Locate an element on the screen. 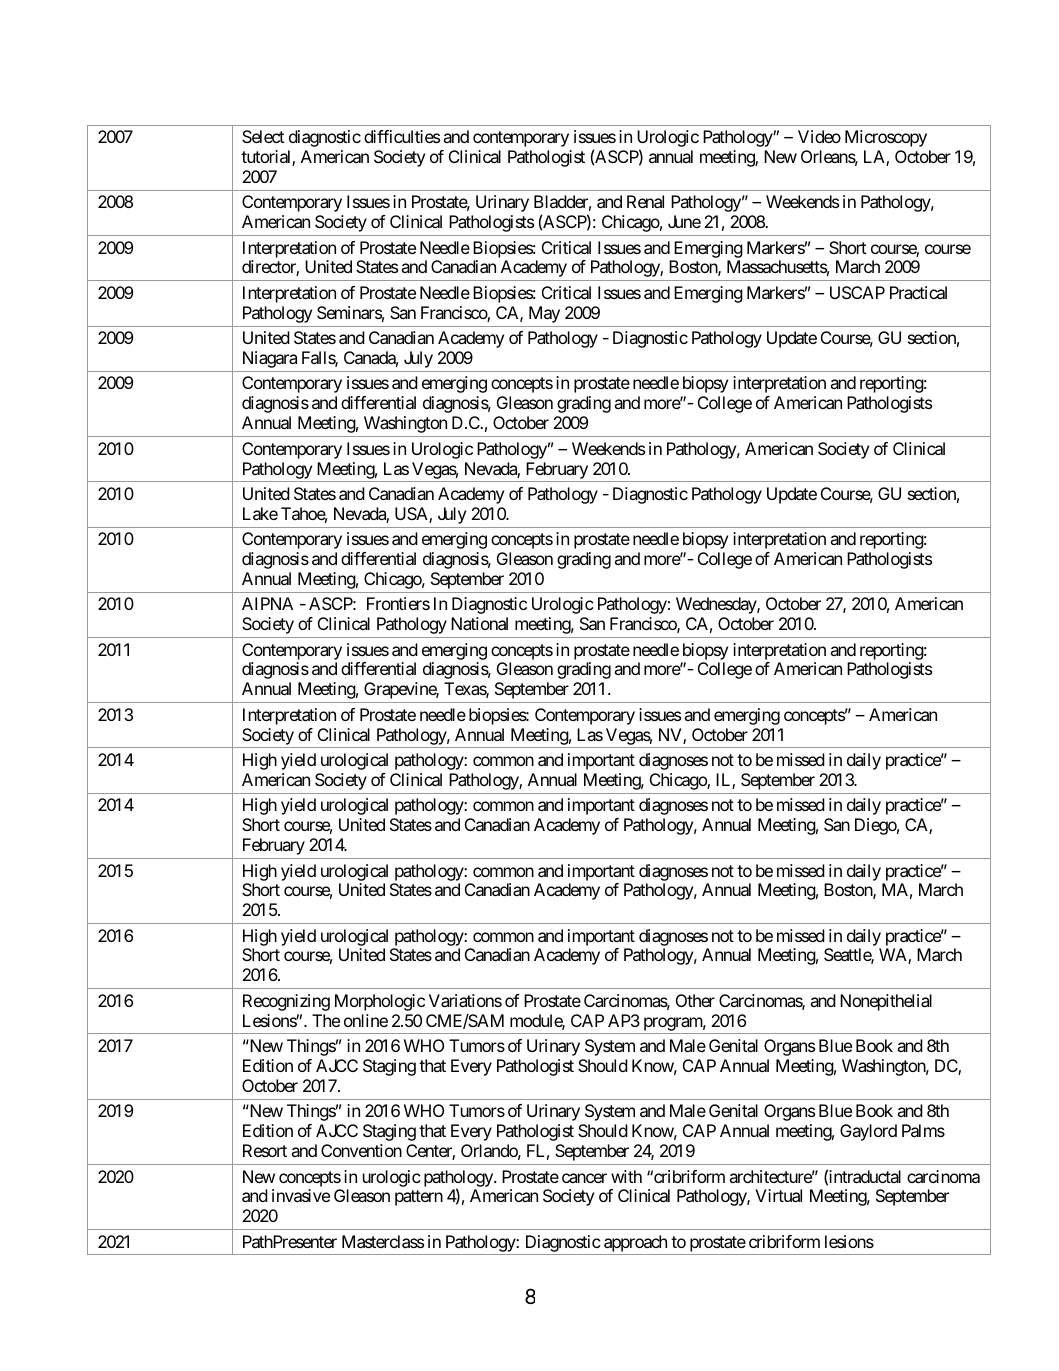  Practical is located at coordinates (918, 292).
